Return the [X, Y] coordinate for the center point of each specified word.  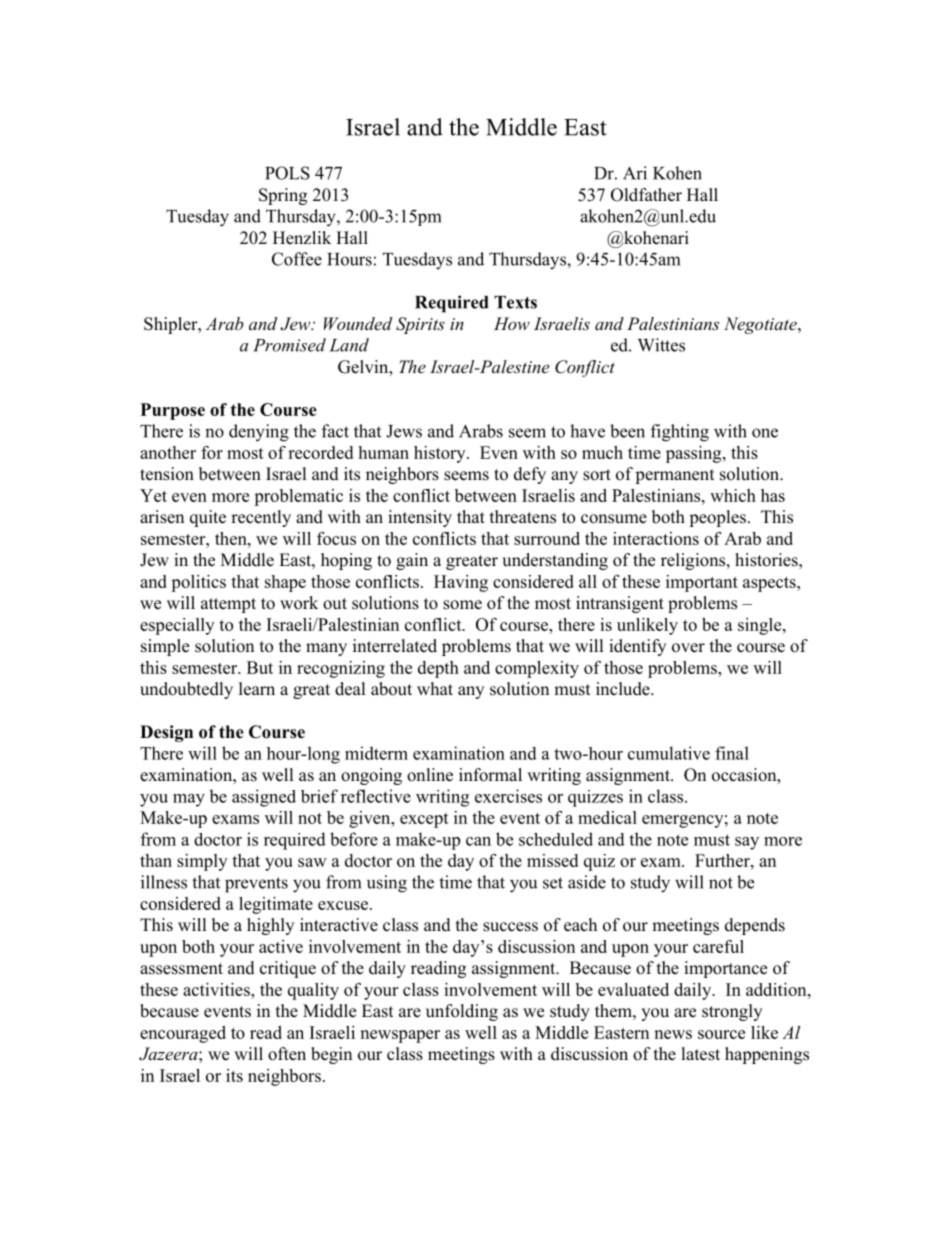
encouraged [183, 1034]
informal [490, 775]
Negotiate [761, 325]
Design [166, 733]
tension [167, 474]
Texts [515, 302]
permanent [674, 476]
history [441, 454]
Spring [283, 196]
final [732, 753]
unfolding [462, 1012]
